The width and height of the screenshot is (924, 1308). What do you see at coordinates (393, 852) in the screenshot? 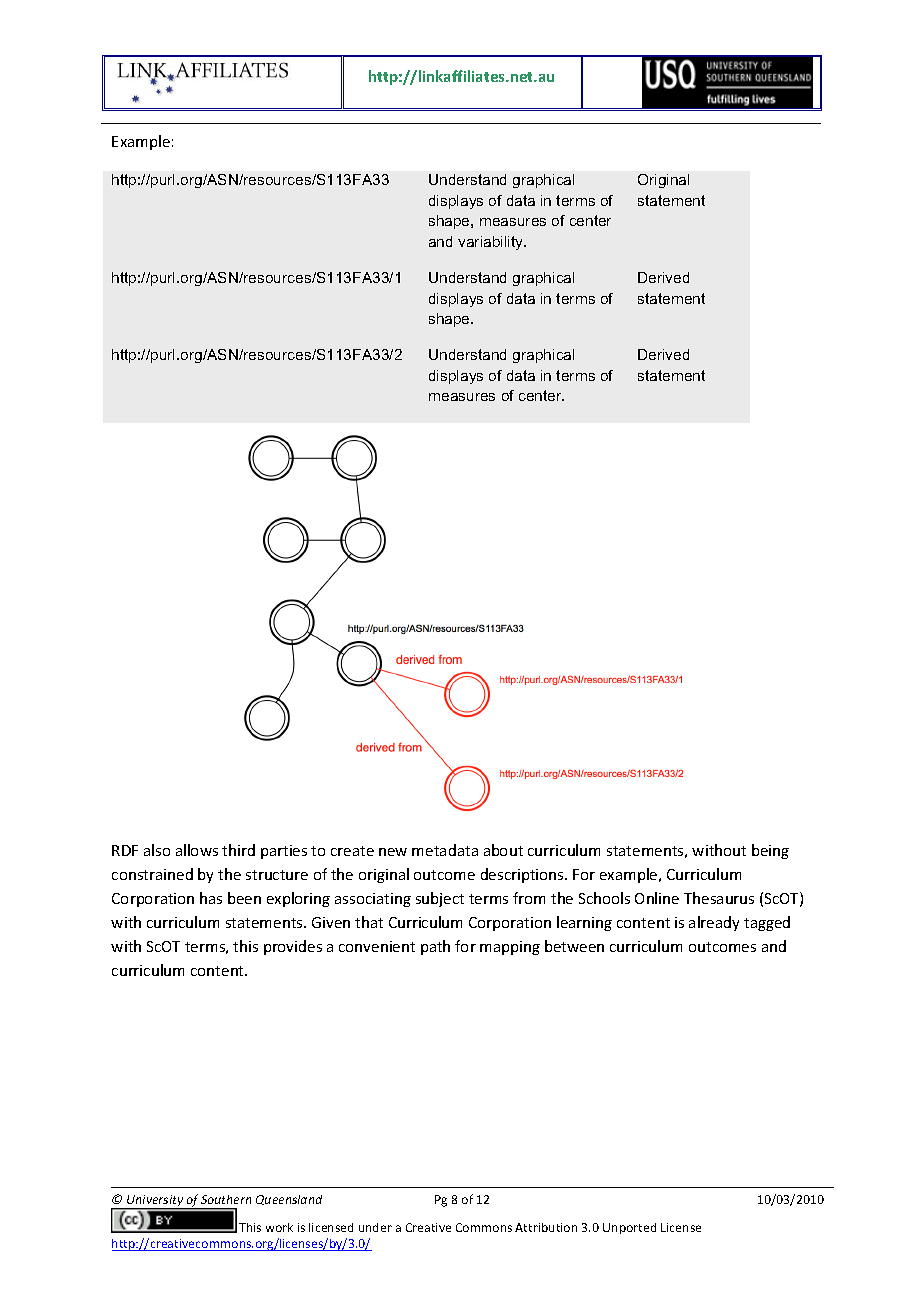
I see `new` at bounding box center [393, 852].
